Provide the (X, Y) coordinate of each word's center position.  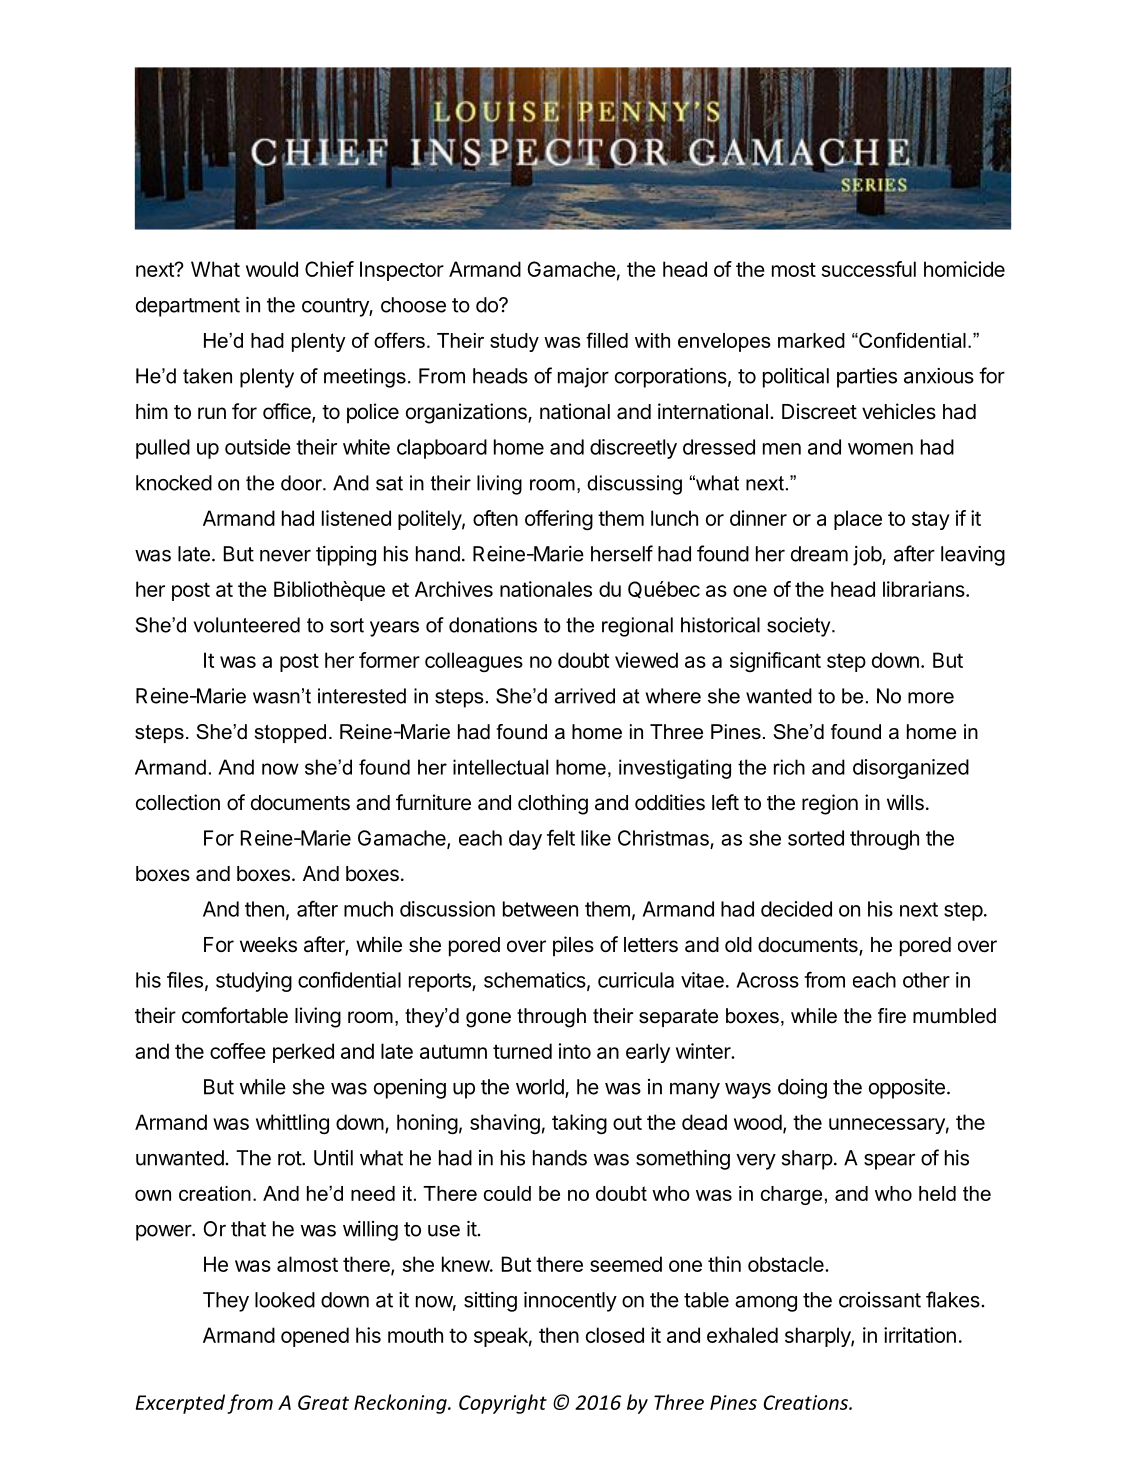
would (272, 269)
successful (868, 269)
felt (561, 837)
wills (905, 802)
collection (178, 802)
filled (607, 340)
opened (315, 1337)
